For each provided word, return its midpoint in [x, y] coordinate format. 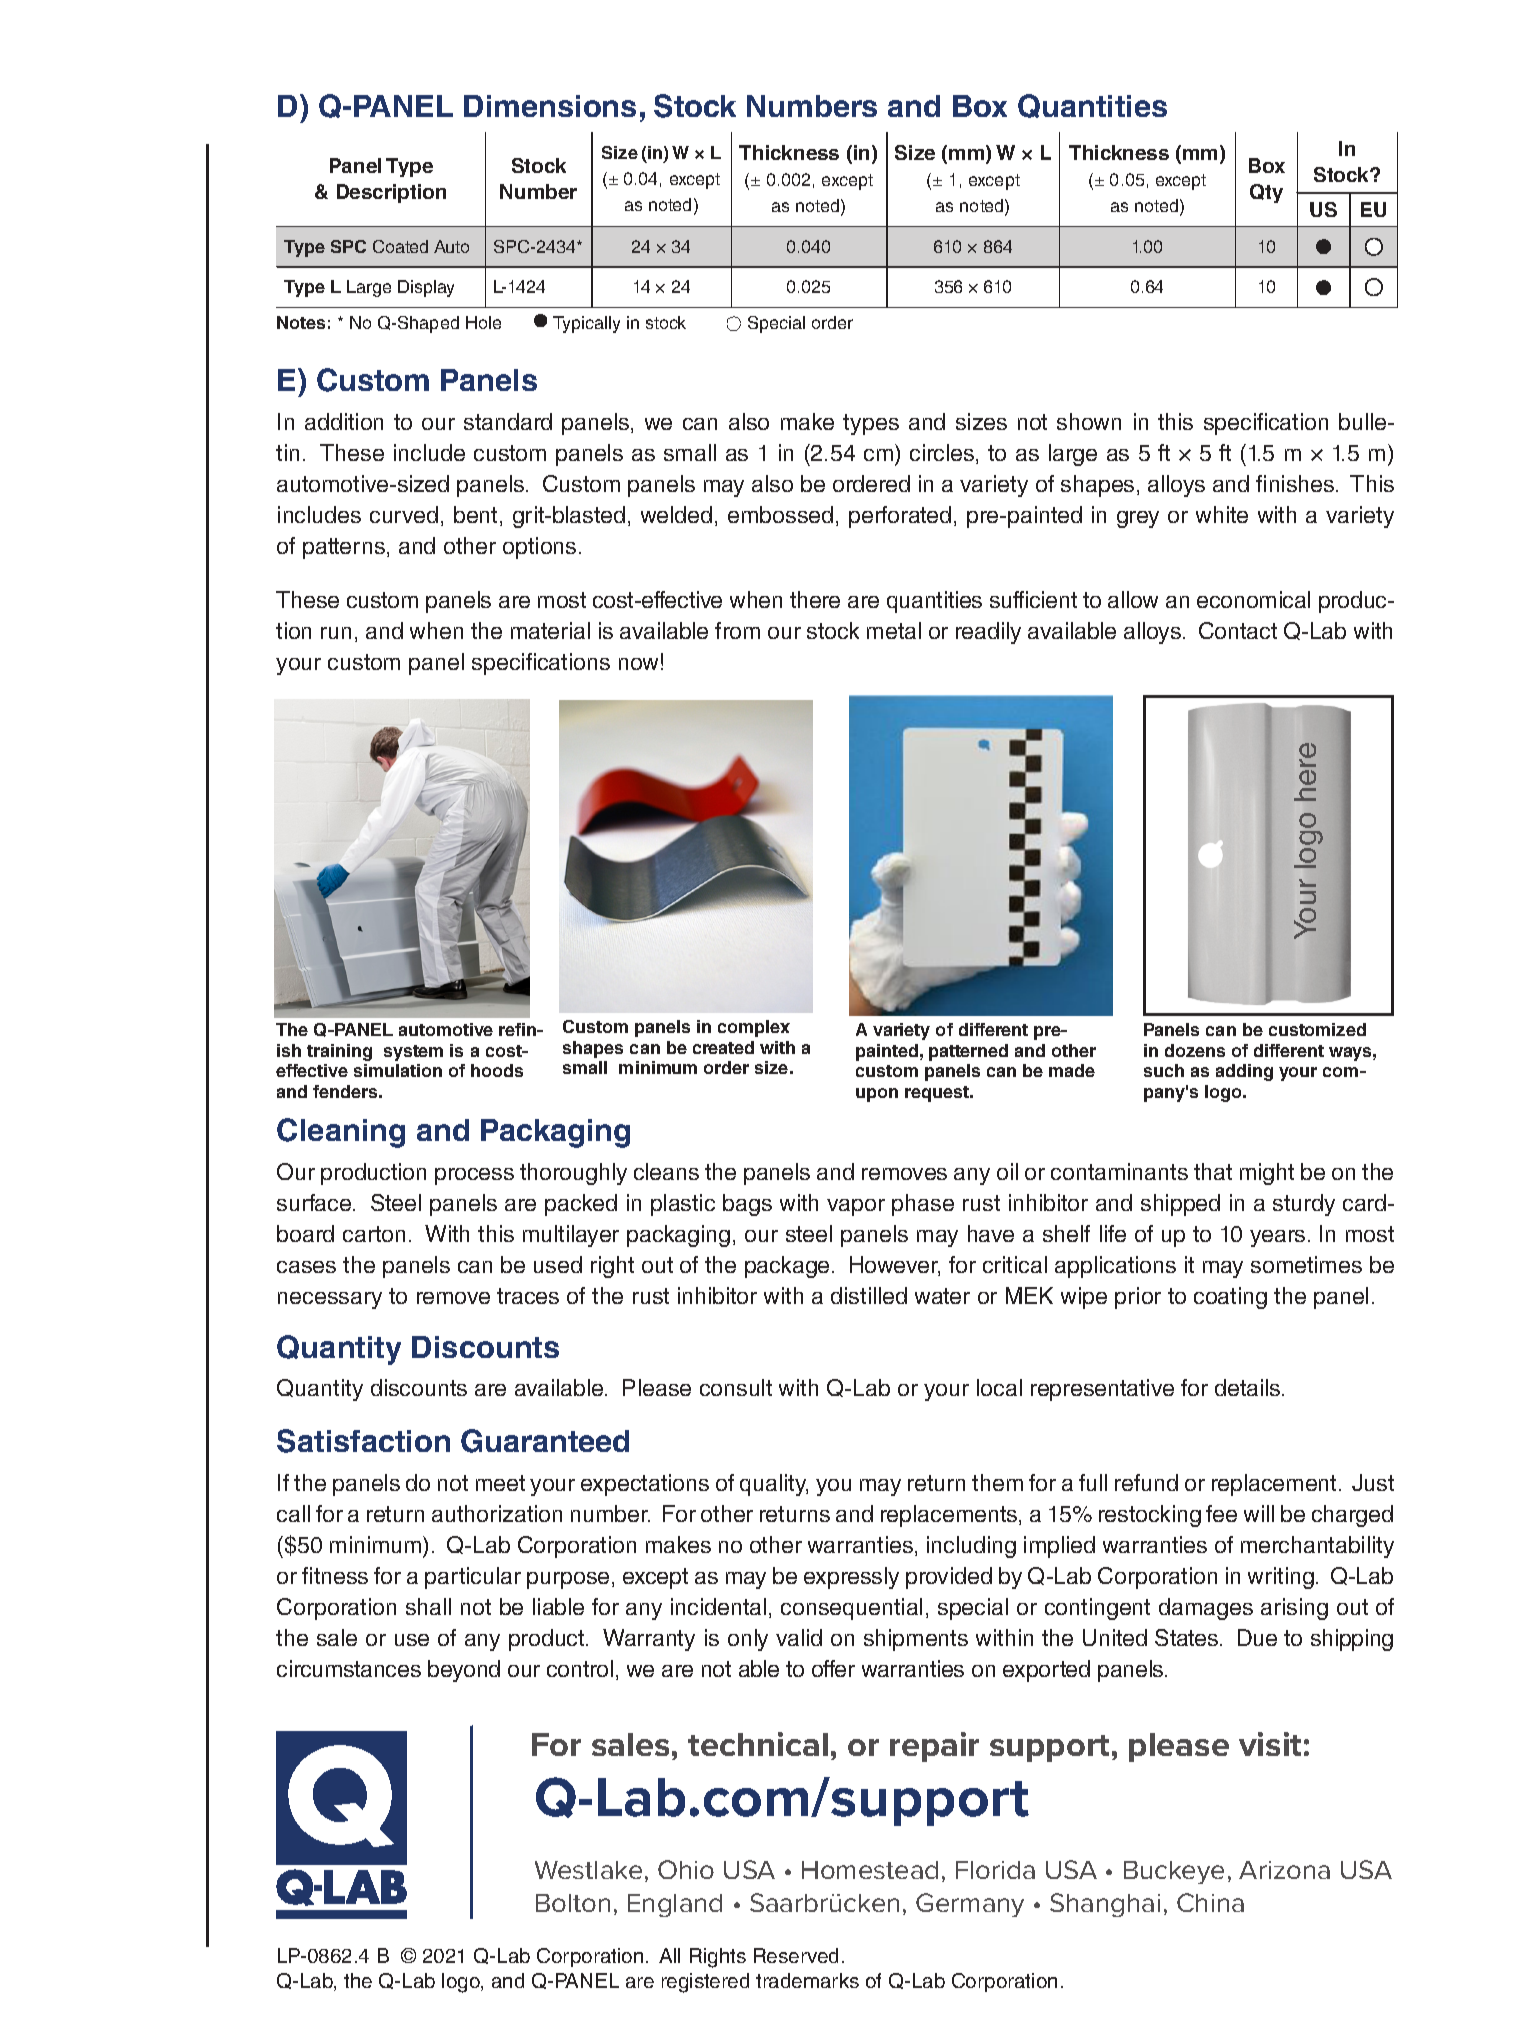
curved [404, 514]
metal [894, 630]
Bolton [573, 1903]
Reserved [796, 1955]
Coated [400, 246]
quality [774, 1485]
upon [877, 1095]
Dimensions [550, 106]
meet [500, 1483]
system [413, 1053]
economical [1253, 599]
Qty [1266, 193]
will [1259, 1513]
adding [1244, 1072]
